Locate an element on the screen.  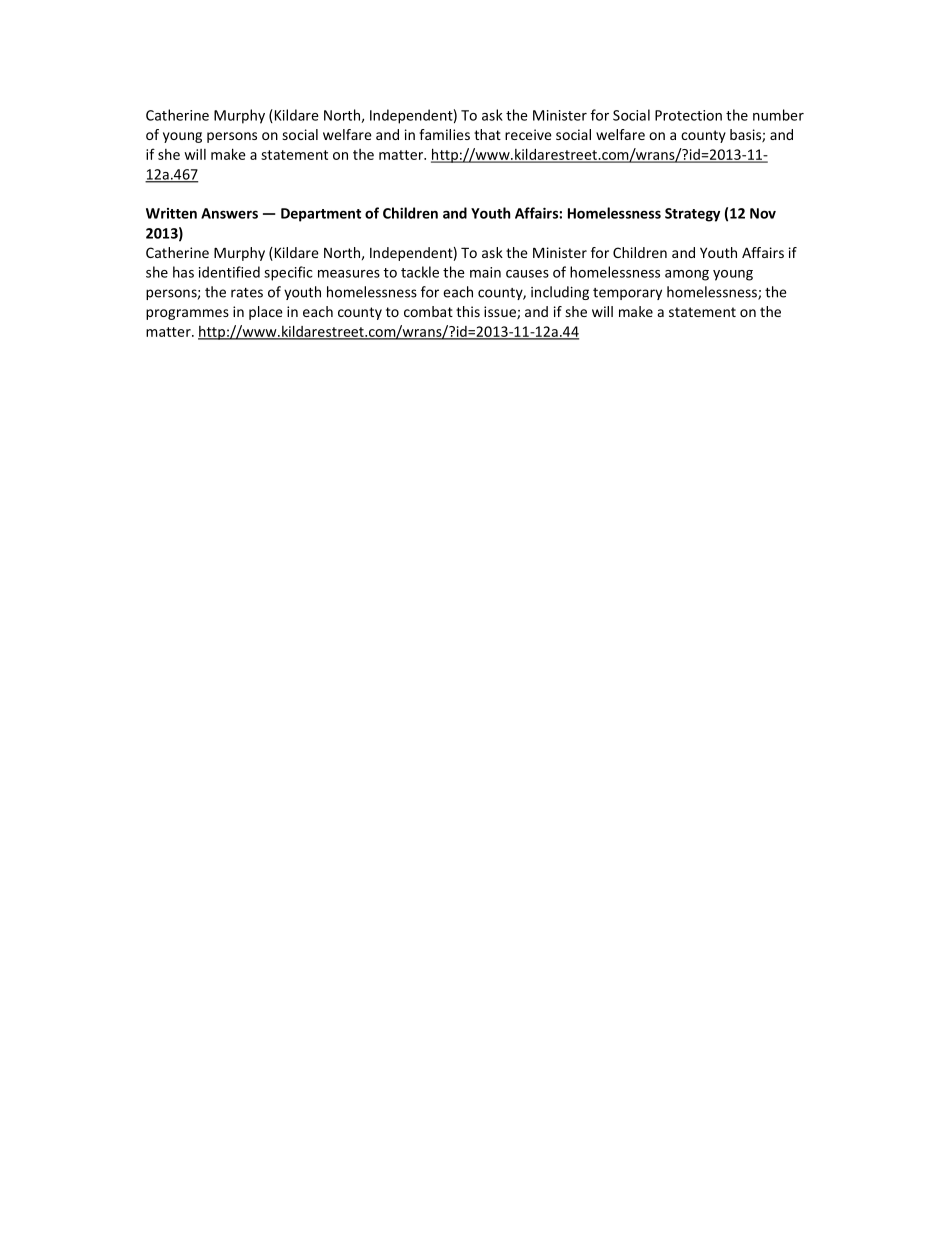
Written is located at coordinates (171, 213).
